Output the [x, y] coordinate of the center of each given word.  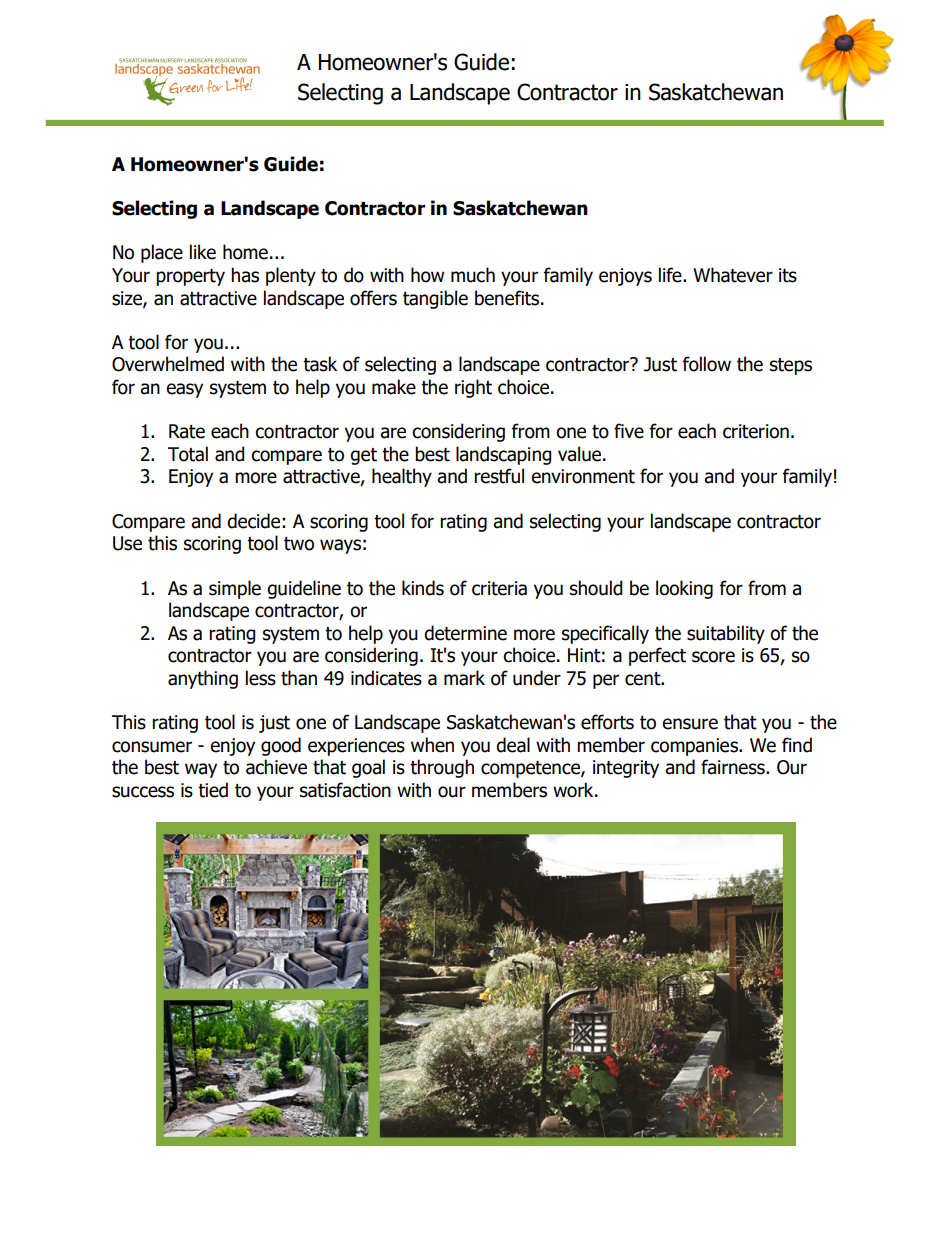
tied [213, 790]
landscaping [503, 455]
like [203, 252]
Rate [187, 431]
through [442, 768]
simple [235, 589]
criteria [499, 588]
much [473, 275]
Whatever [733, 275]
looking [684, 589]
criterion [756, 431]
